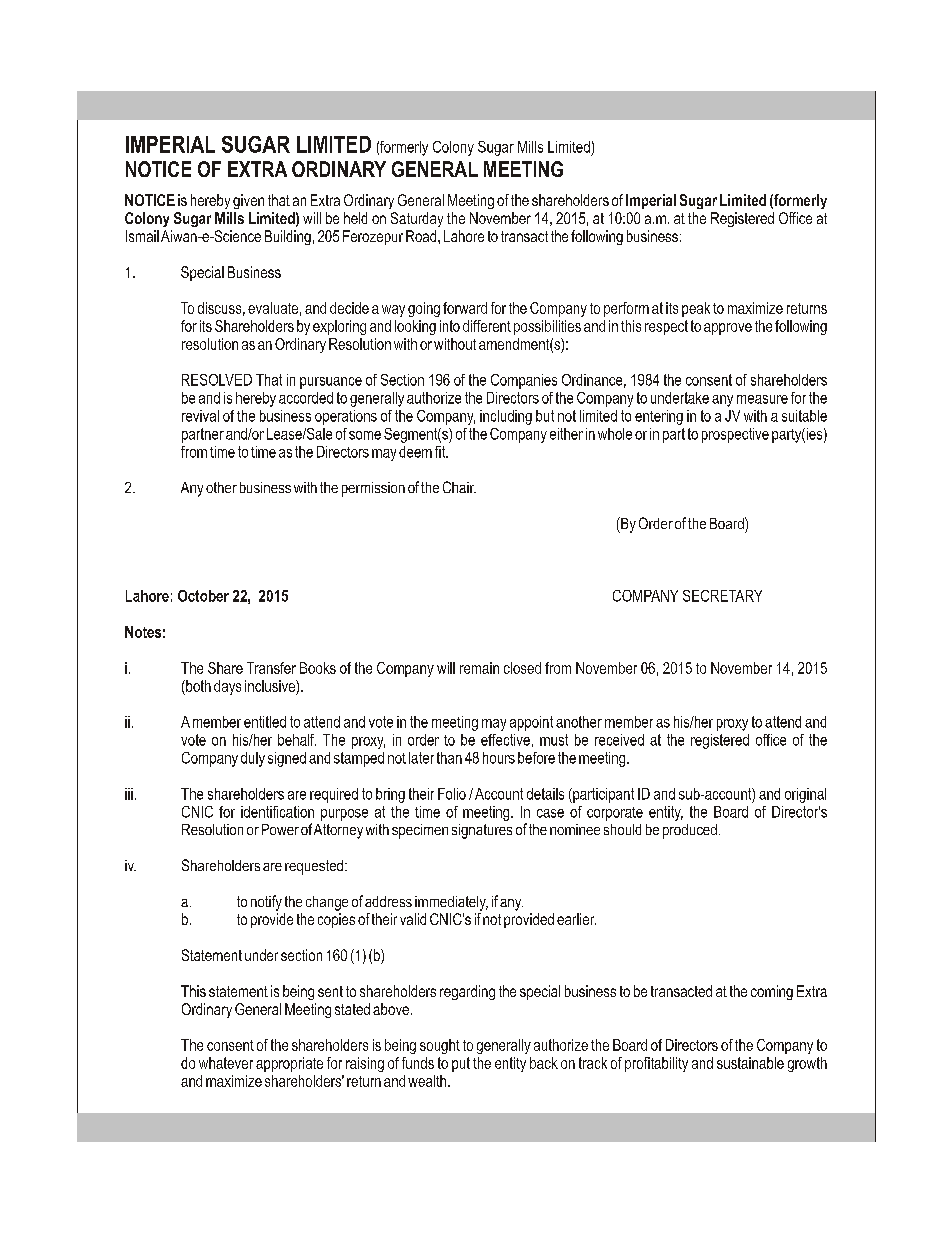 This screenshot has height=1233, width=952. What do you see at coordinates (461, 1064) in the screenshot?
I see `put` at bounding box center [461, 1064].
